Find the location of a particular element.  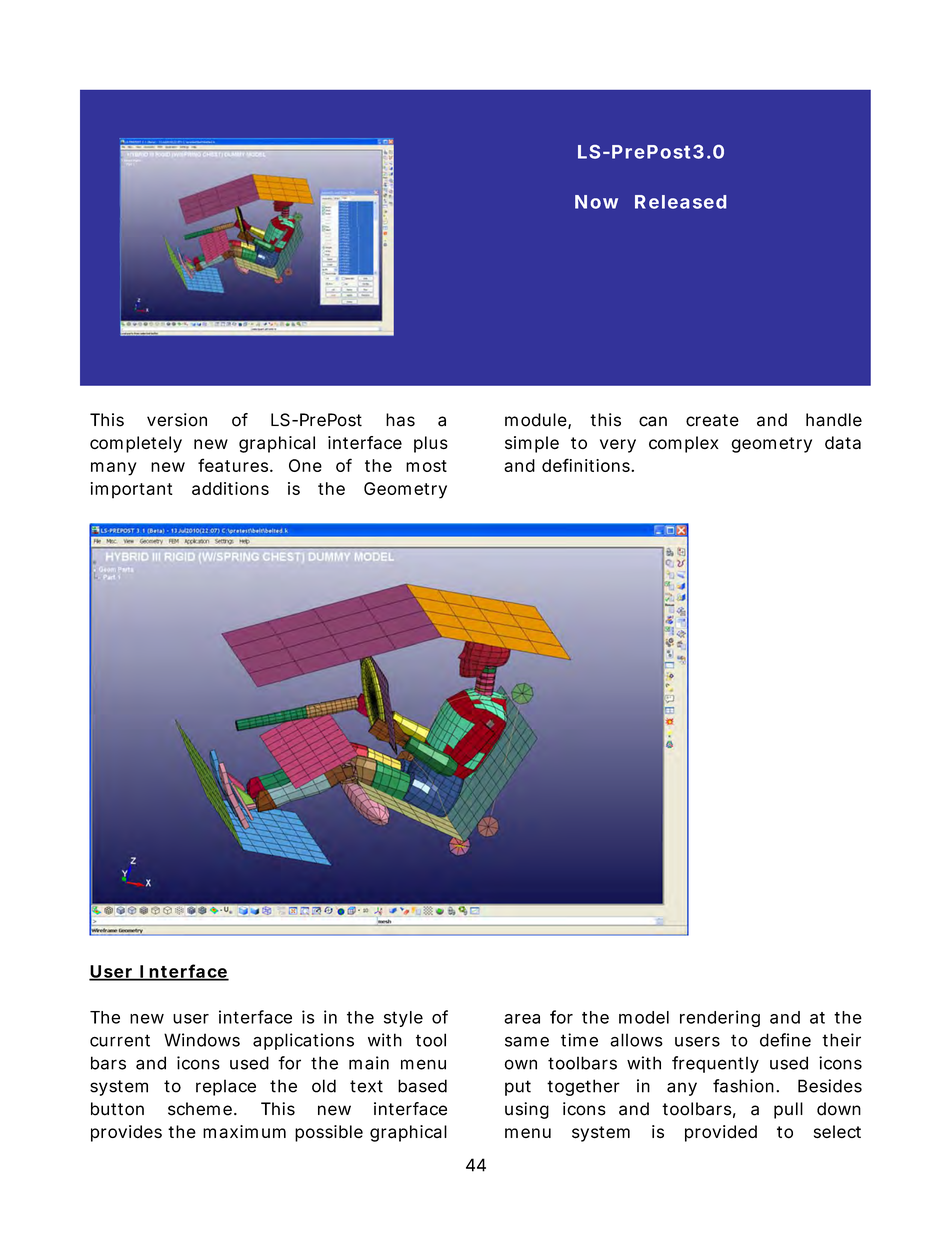

additions is located at coordinates (230, 488).
